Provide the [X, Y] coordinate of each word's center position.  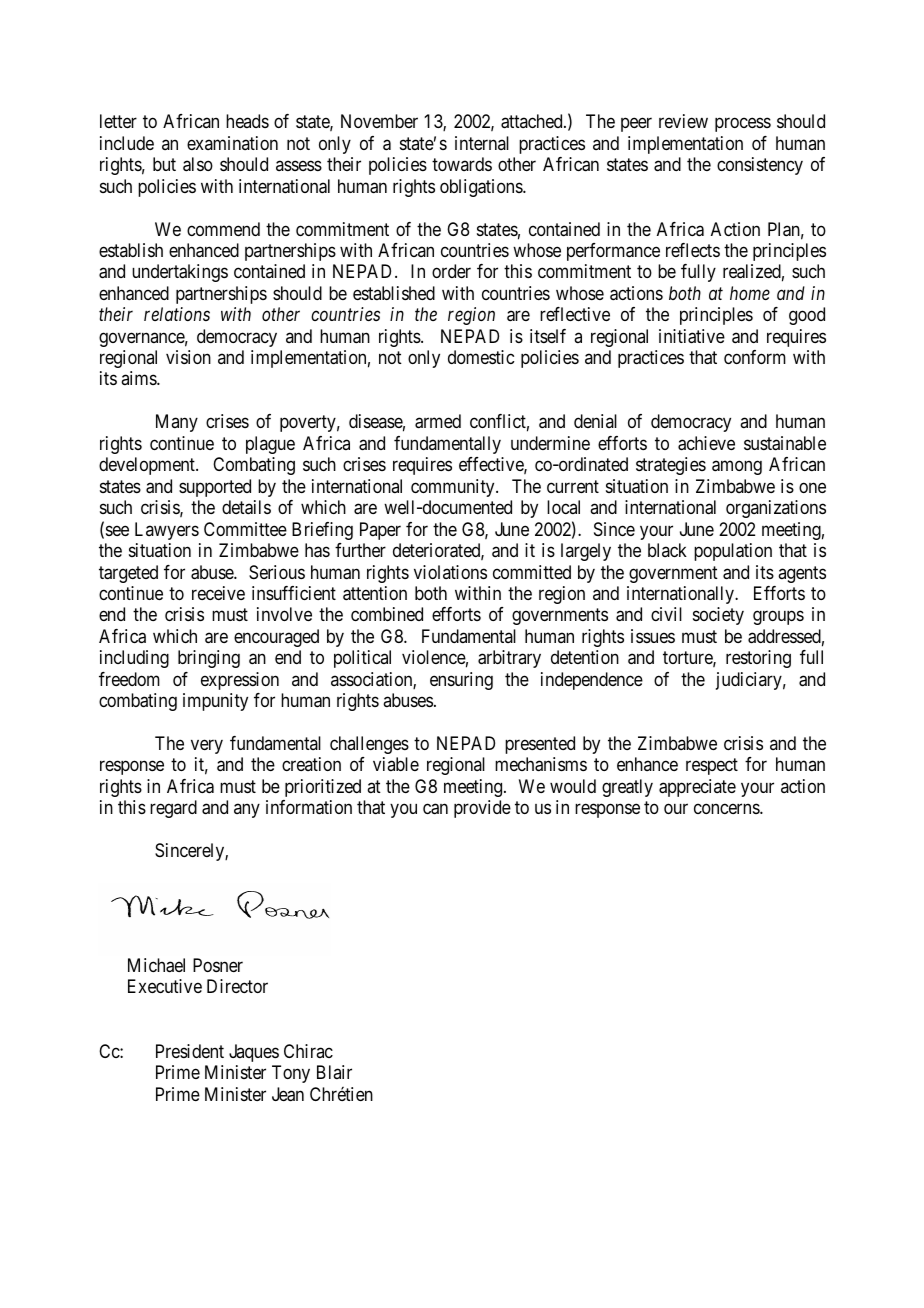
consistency [760, 166]
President [190, 1051]
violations [450, 572]
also [198, 164]
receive [218, 593]
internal [482, 143]
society [718, 616]
